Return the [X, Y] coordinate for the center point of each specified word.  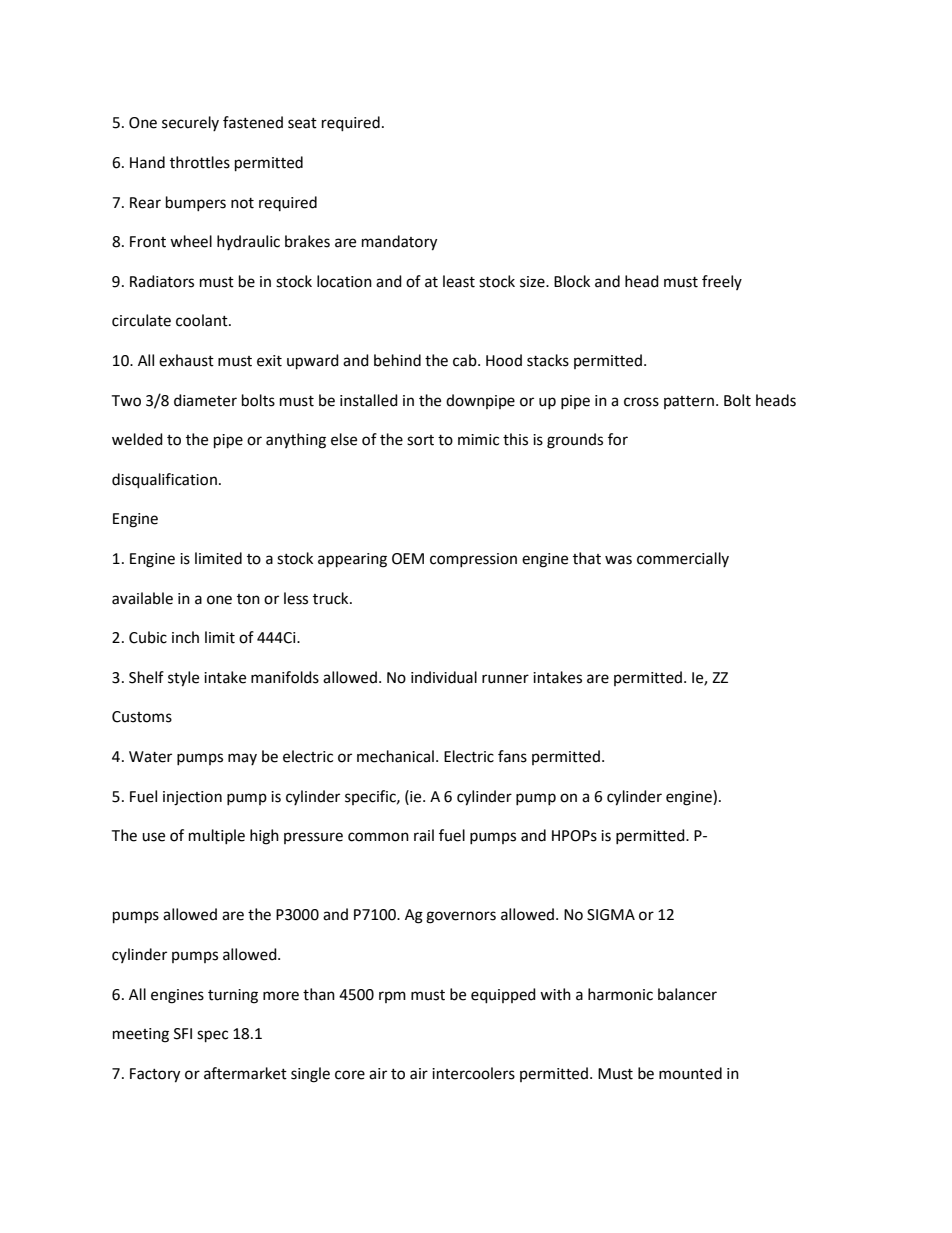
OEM [408, 559]
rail [424, 835]
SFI [183, 1034]
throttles [200, 162]
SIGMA [611, 915]
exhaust [186, 360]
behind [397, 360]
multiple [217, 836]
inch [185, 637]
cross [641, 402]
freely [722, 282]
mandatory [399, 243]
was [618, 560]
